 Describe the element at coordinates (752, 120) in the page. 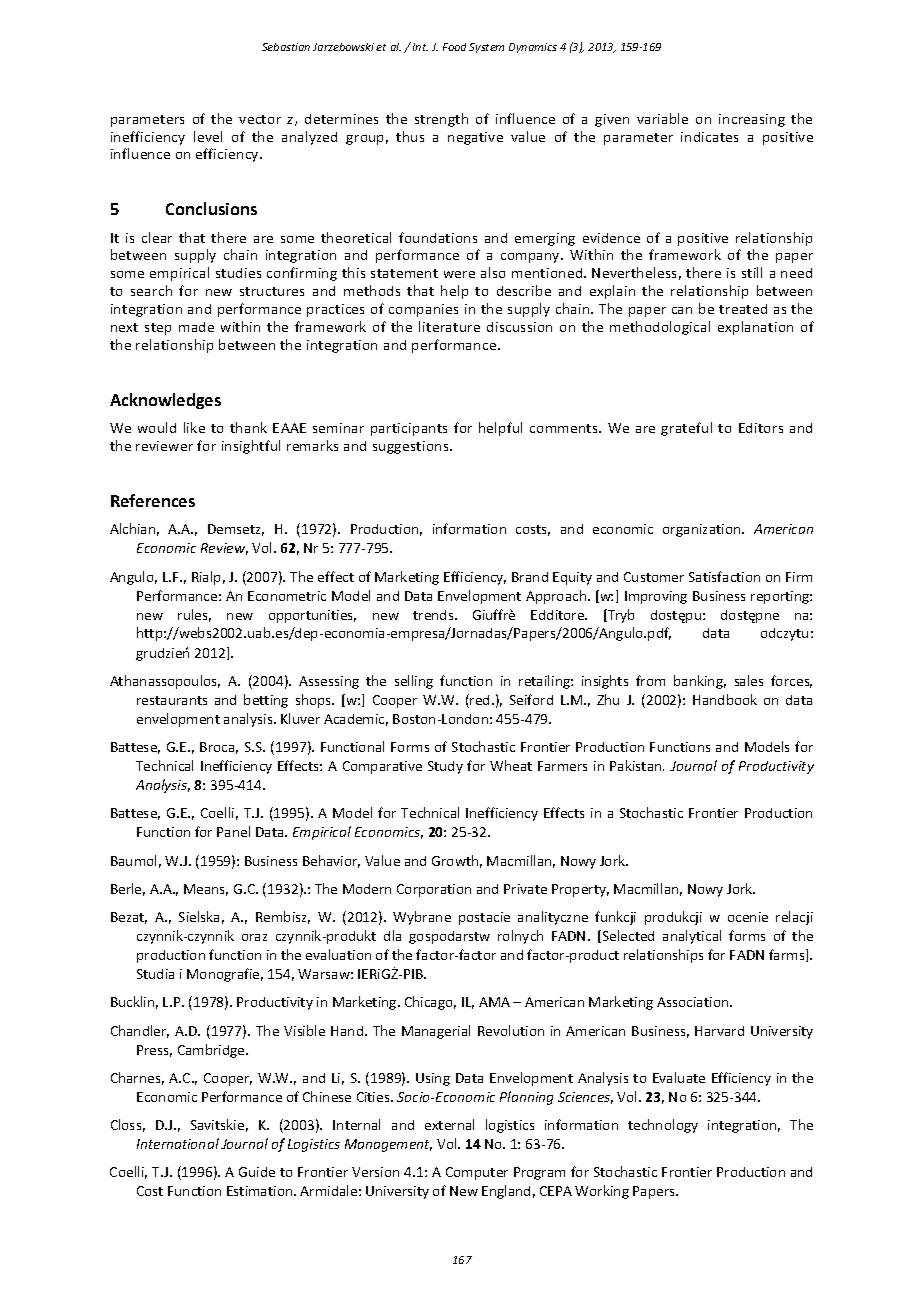

I see `increasing` at that location.
